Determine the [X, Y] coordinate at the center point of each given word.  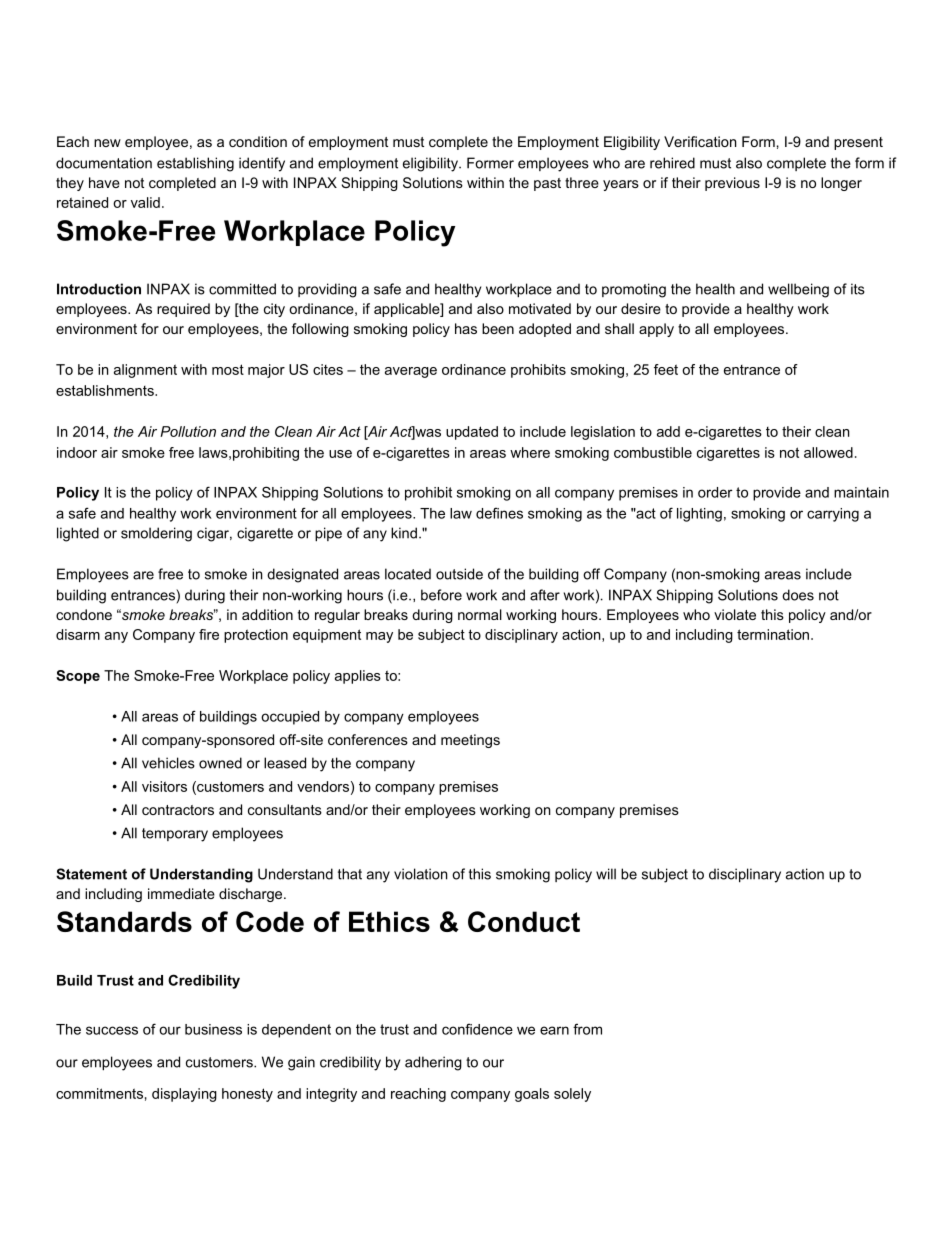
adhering [433, 1063]
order [715, 492]
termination [774, 634]
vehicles [168, 763]
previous [732, 184]
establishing [195, 164]
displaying [184, 1095]
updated [472, 433]
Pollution [188, 431]
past [547, 184]
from [587, 1029]
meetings [470, 741]
